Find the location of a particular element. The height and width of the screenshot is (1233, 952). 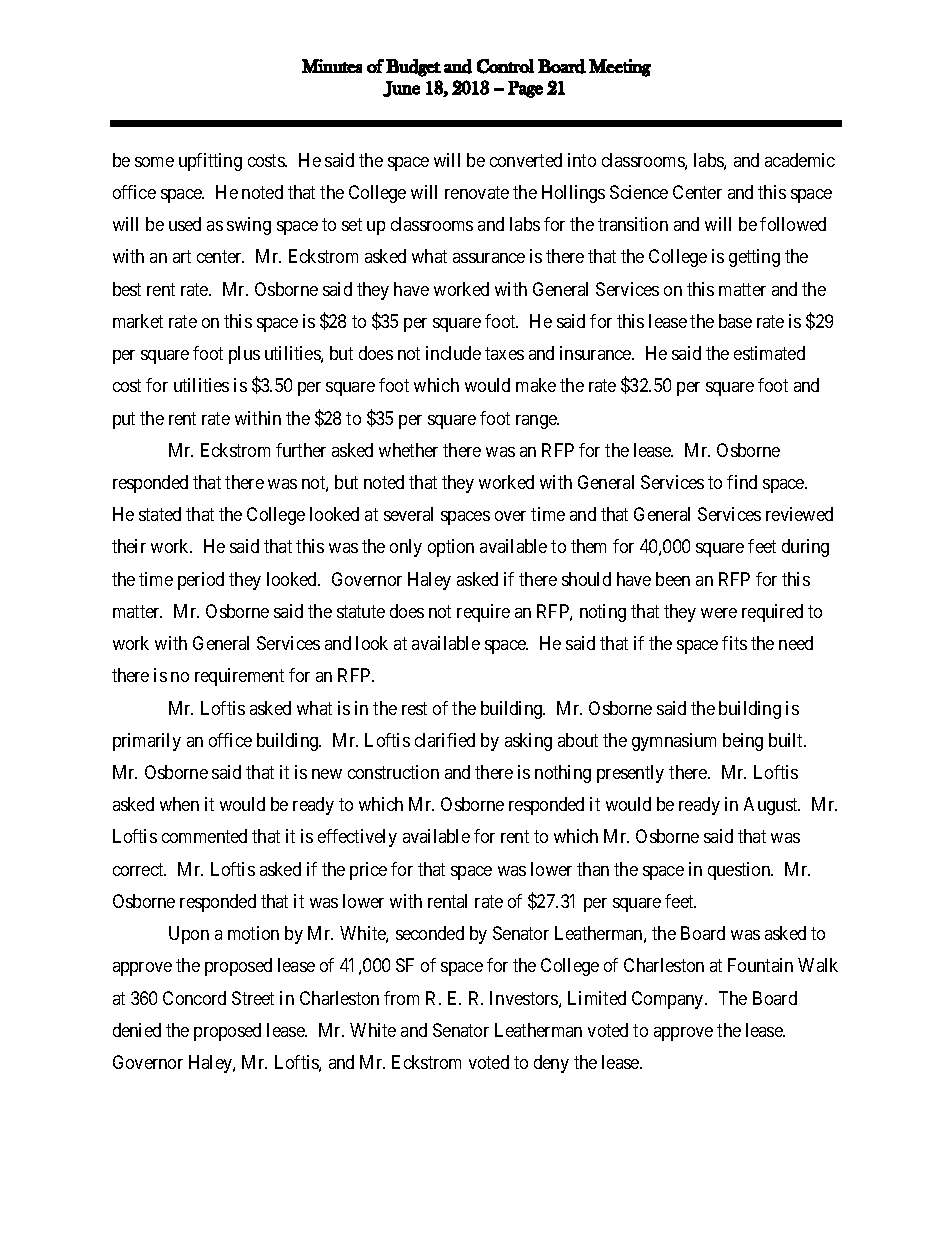

Concord is located at coordinates (194, 998).
